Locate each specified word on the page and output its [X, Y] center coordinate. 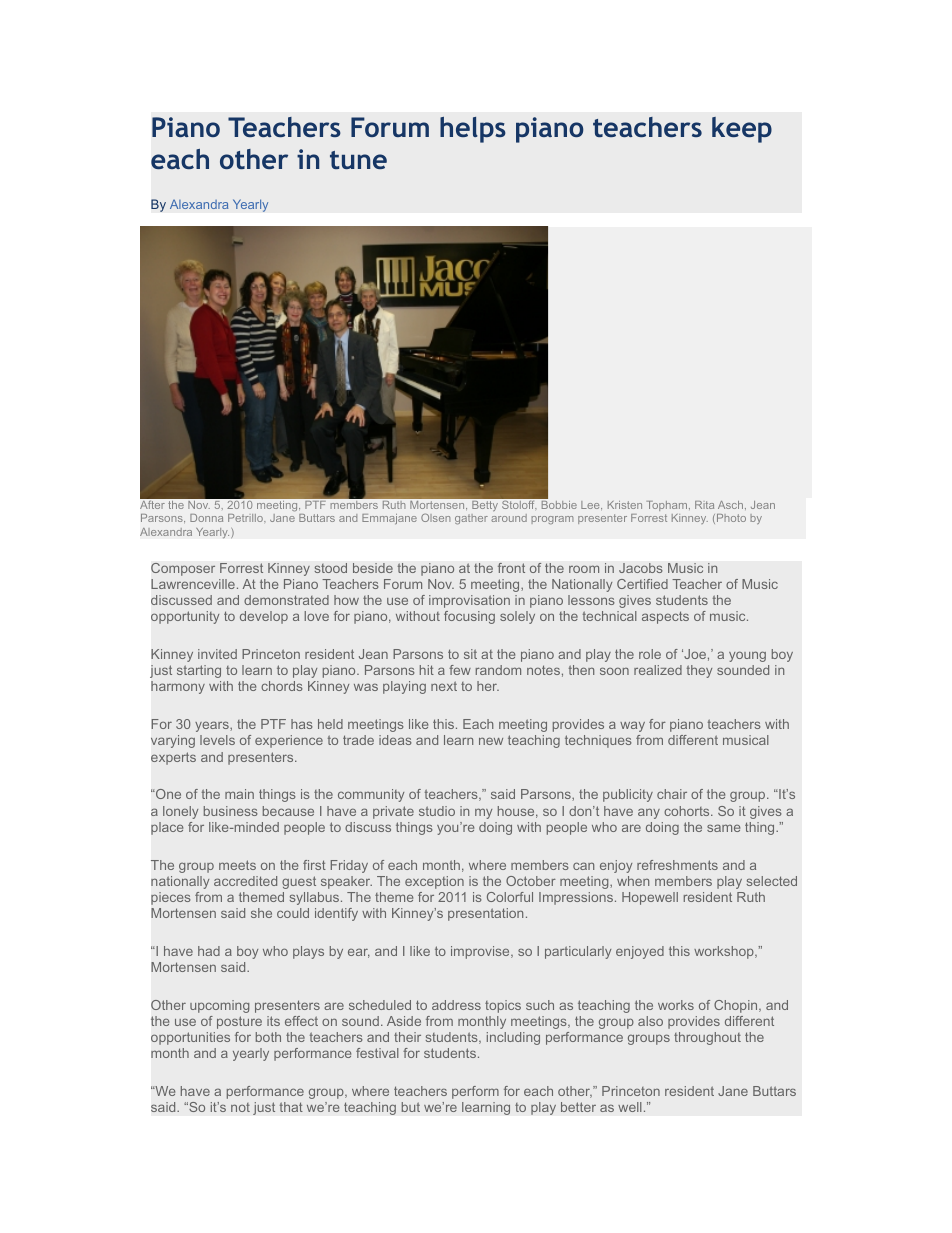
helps [473, 130]
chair [672, 794]
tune [358, 160]
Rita [704, 505]
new [491, 741]
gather [471, 519]
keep [742, 130]
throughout [707, 1038]
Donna [206, 518]
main [239, 794]
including [513, 1038]
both [268, 1037]
